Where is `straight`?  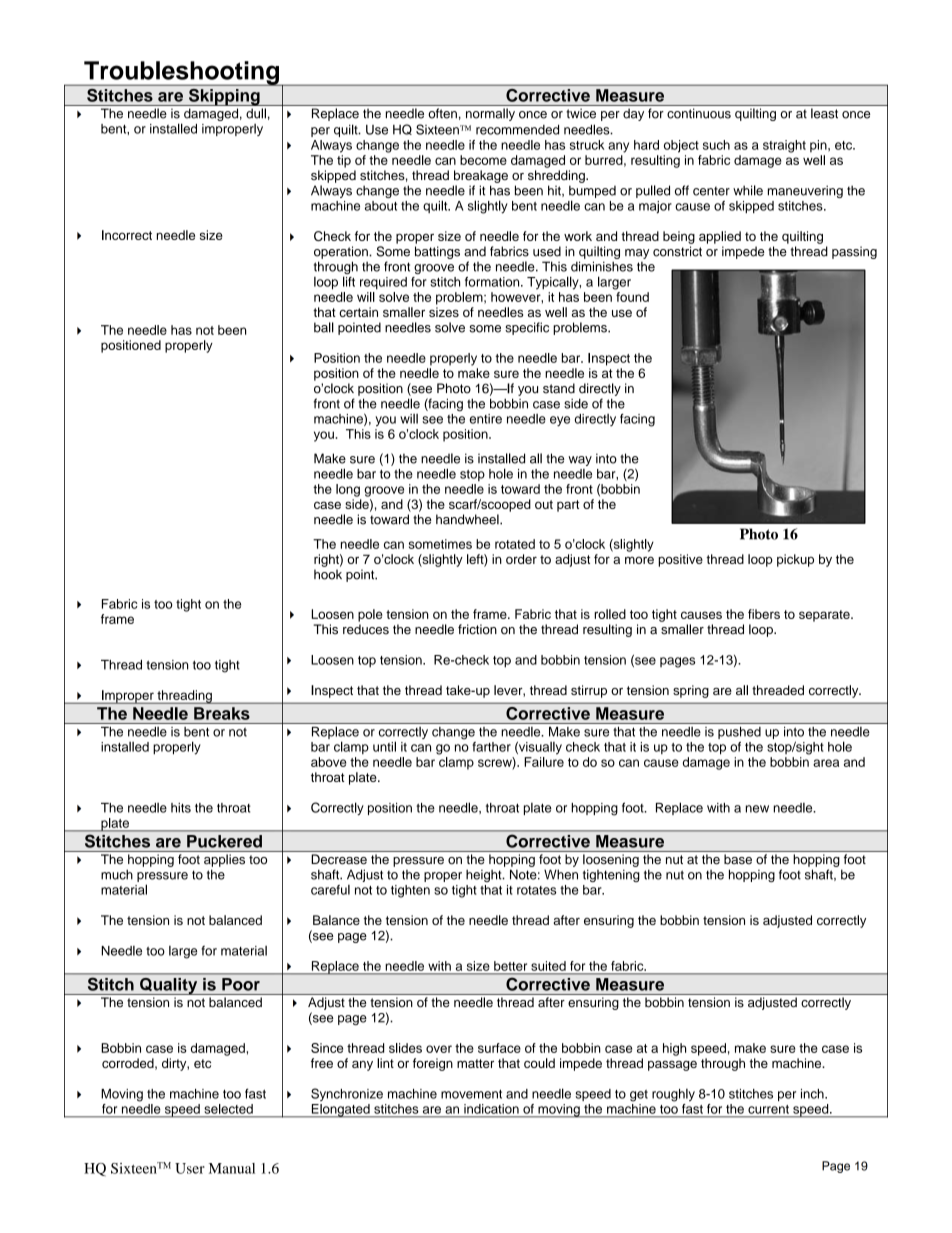
straight is located at coordinates (784, 146).
